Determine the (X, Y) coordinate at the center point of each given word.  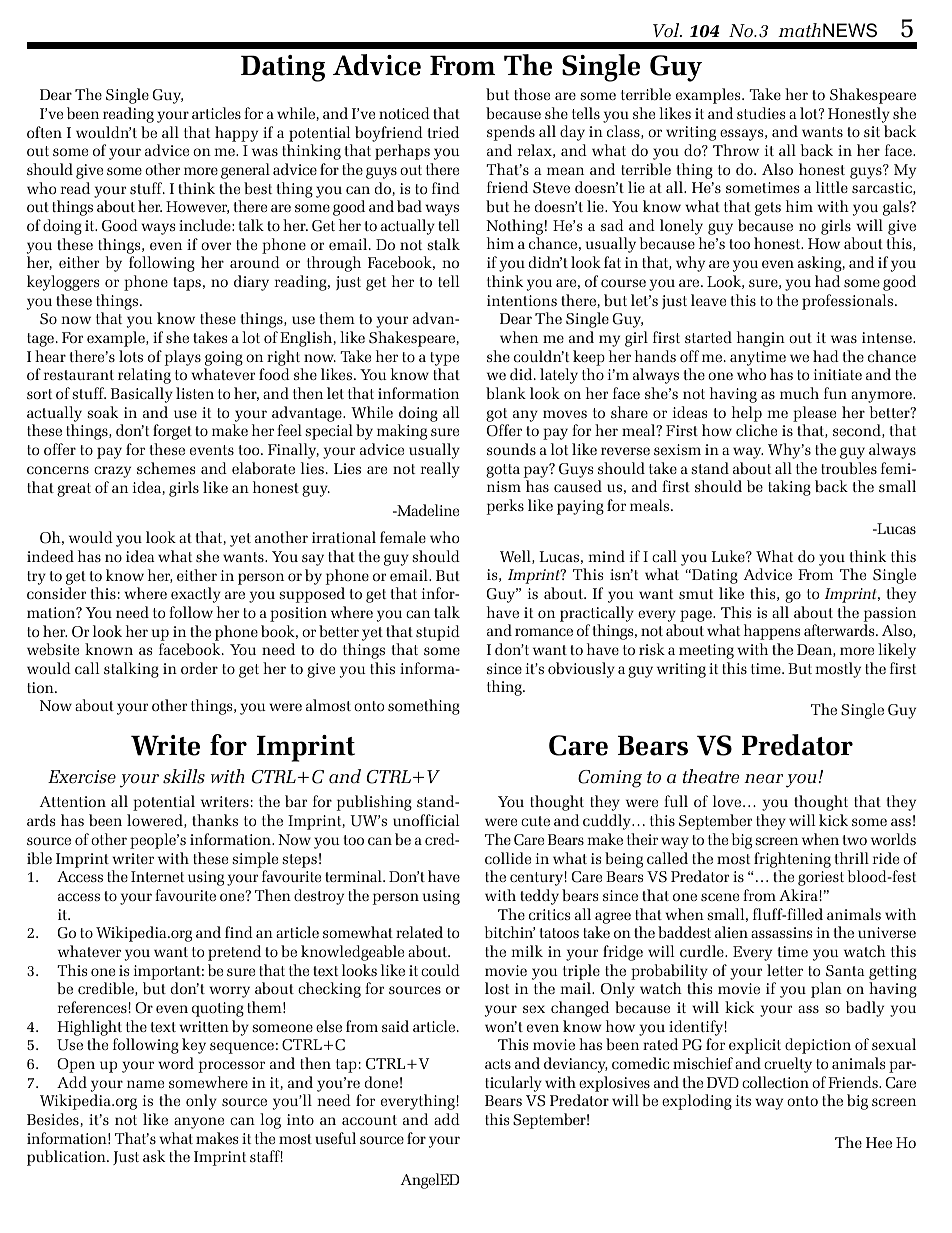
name (145, 1084)
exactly (196, 595)
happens (772, 632)
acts (498, 1064)
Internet (157, 876)
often (44, 132)
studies (761, 113)
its (743, 1100)
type (444, 359)
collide (508, 858)
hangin (761, 339)
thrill (852, 858)
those (532, 94)
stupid (438, 633)
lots (131, 356)
